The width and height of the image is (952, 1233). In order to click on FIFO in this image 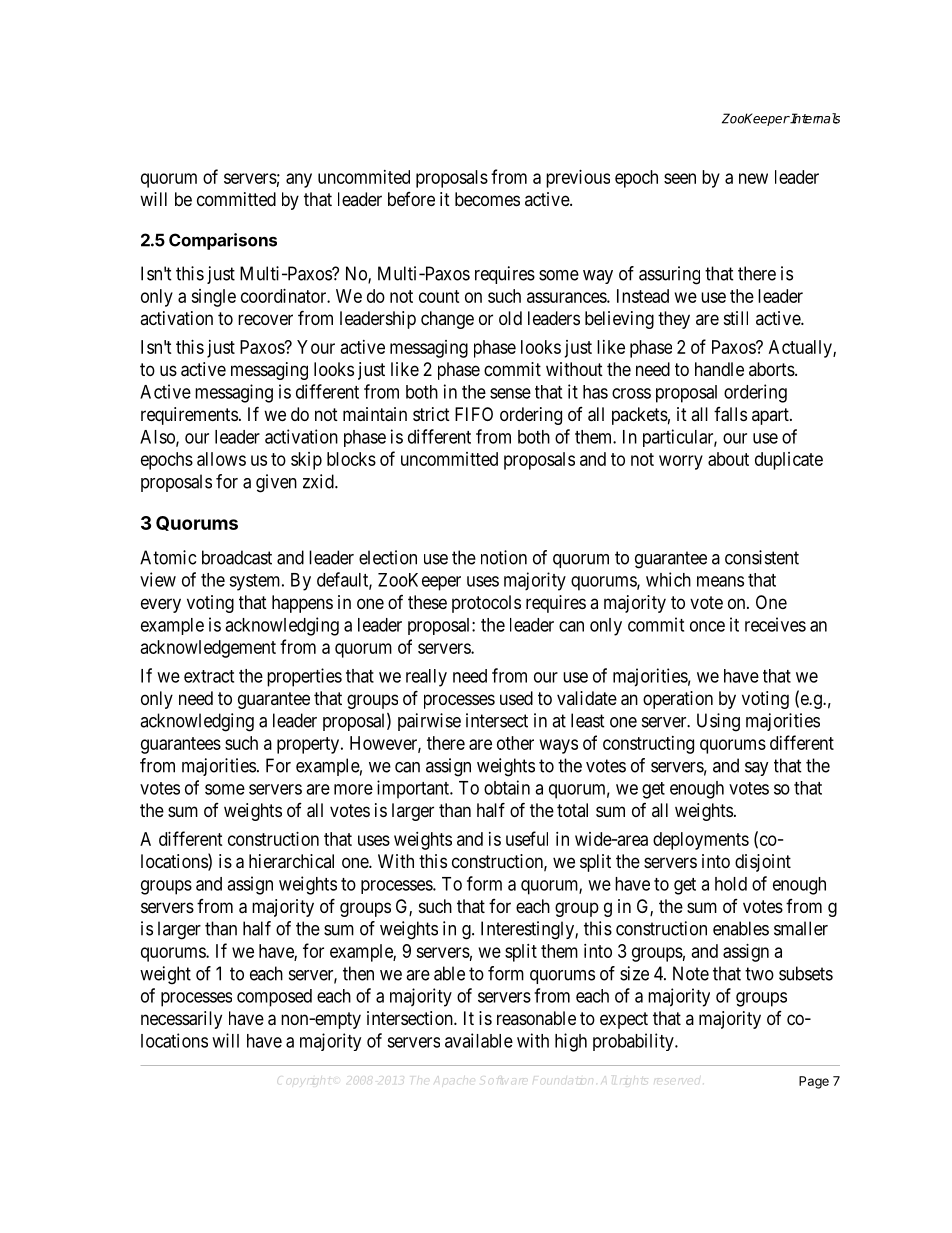, I will do `click(474, 414)`.
